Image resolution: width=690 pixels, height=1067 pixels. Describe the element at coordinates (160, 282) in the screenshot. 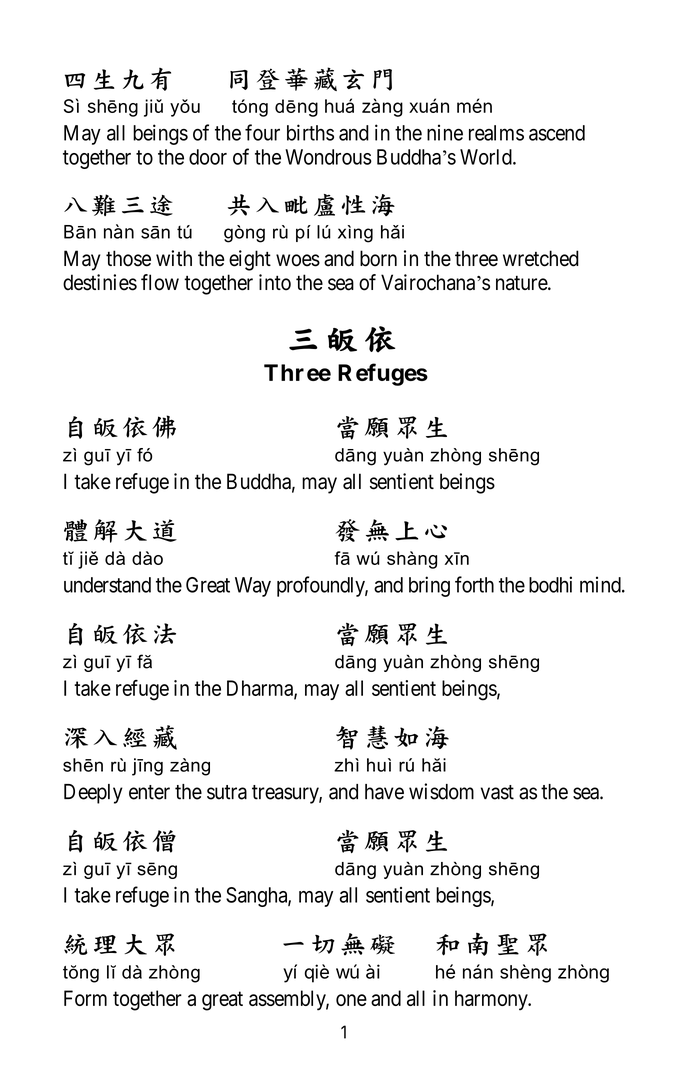

I see `flow` at that location.
